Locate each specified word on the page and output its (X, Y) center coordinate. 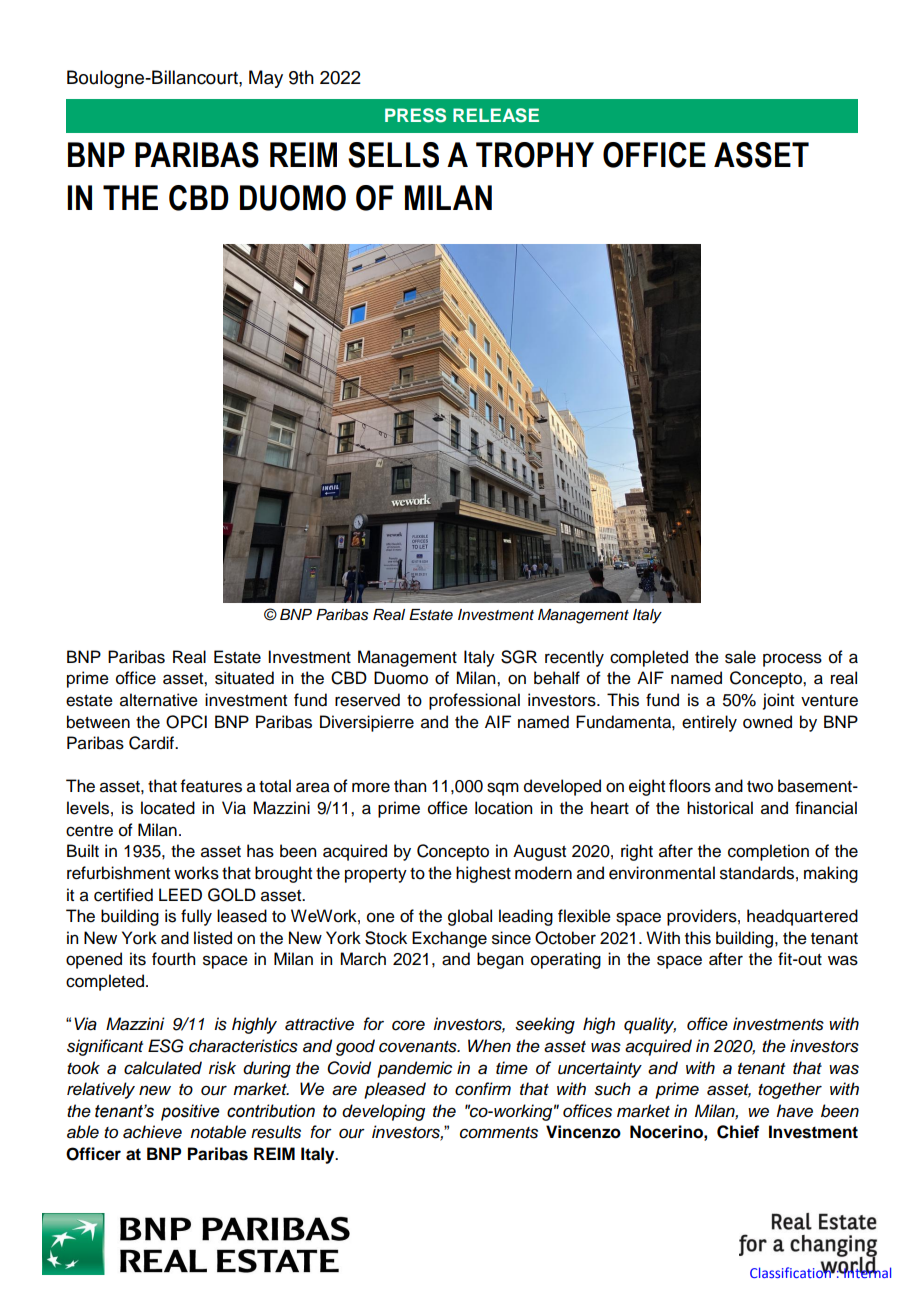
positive (190, 1112)
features (211, 786)
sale (740, 657)
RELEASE (496, 115)
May (266, 79)
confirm (483, 1089)
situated (244, 678)
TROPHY (535, 155)
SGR (519, 657)
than (410, 786)
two (760, 787)
